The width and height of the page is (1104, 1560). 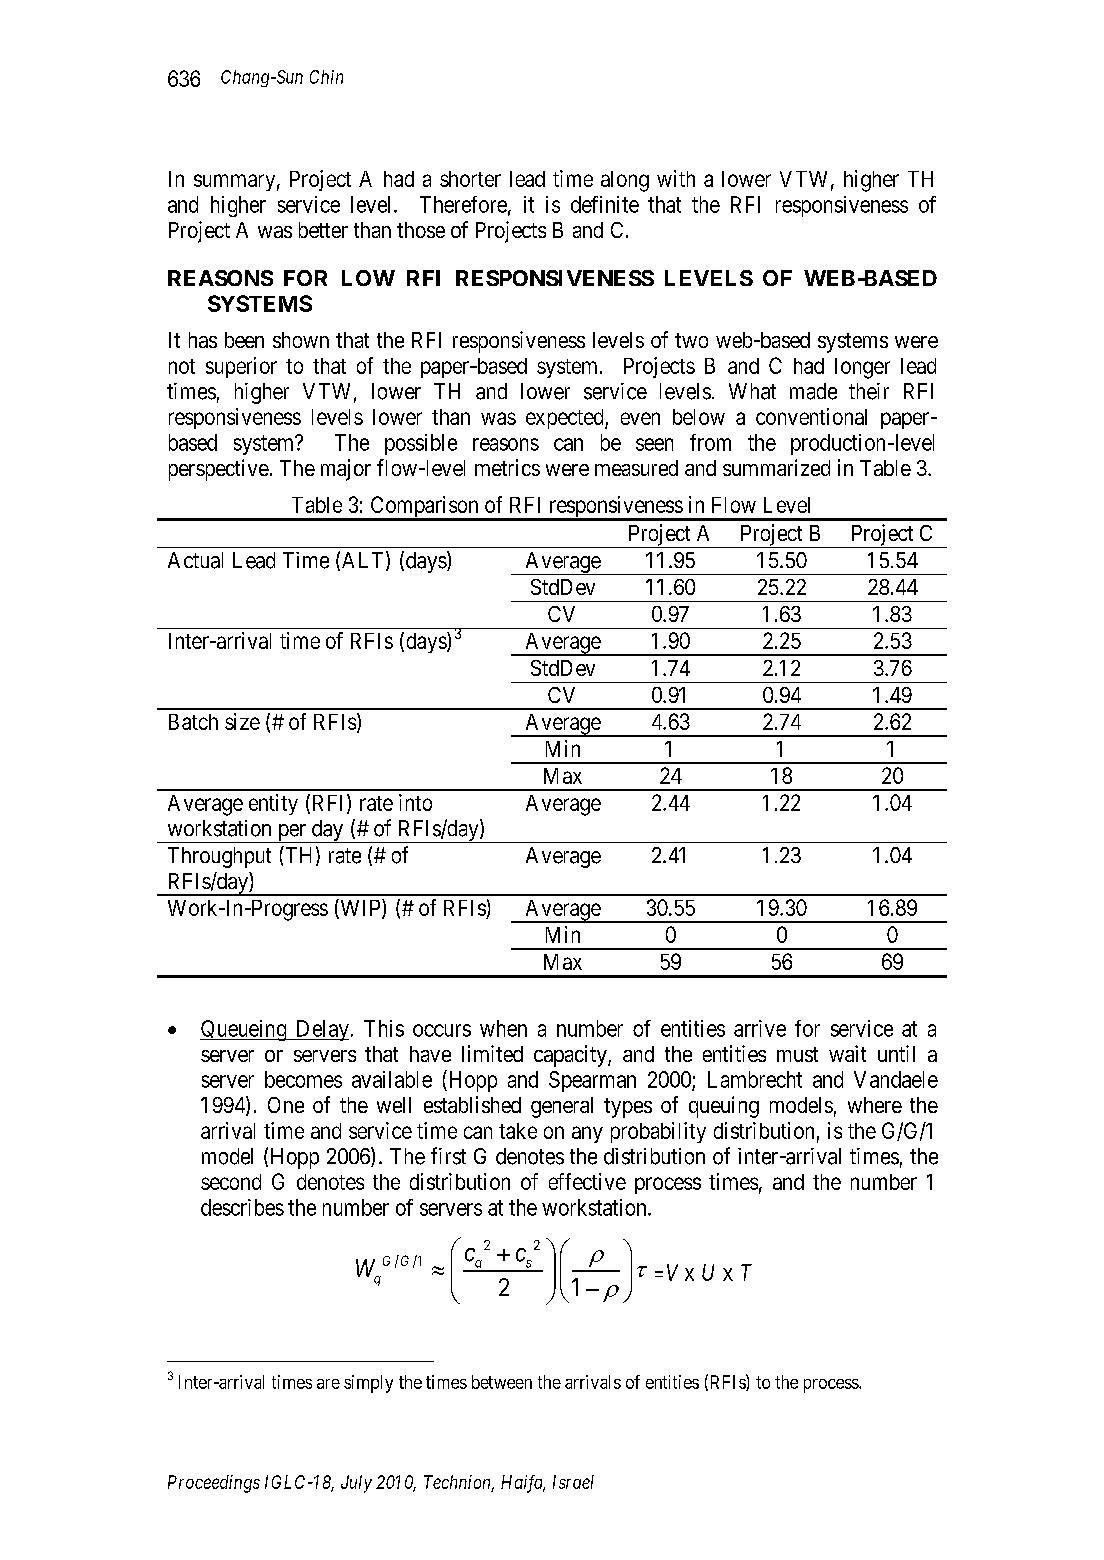 I want to click on with, so click(x=676, y=178).
